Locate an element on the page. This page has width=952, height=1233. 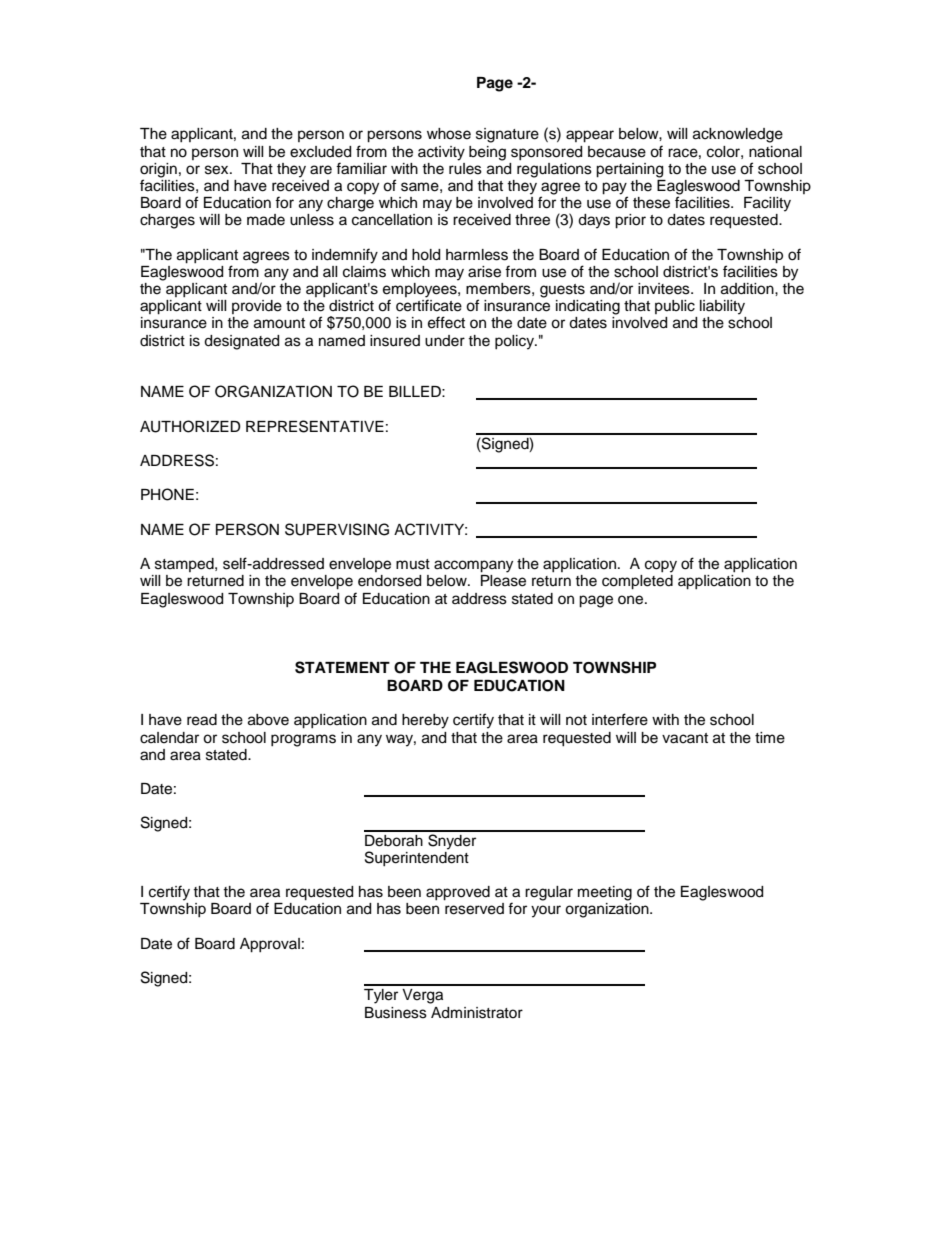
hereby is located at coordinates (425, 721).
